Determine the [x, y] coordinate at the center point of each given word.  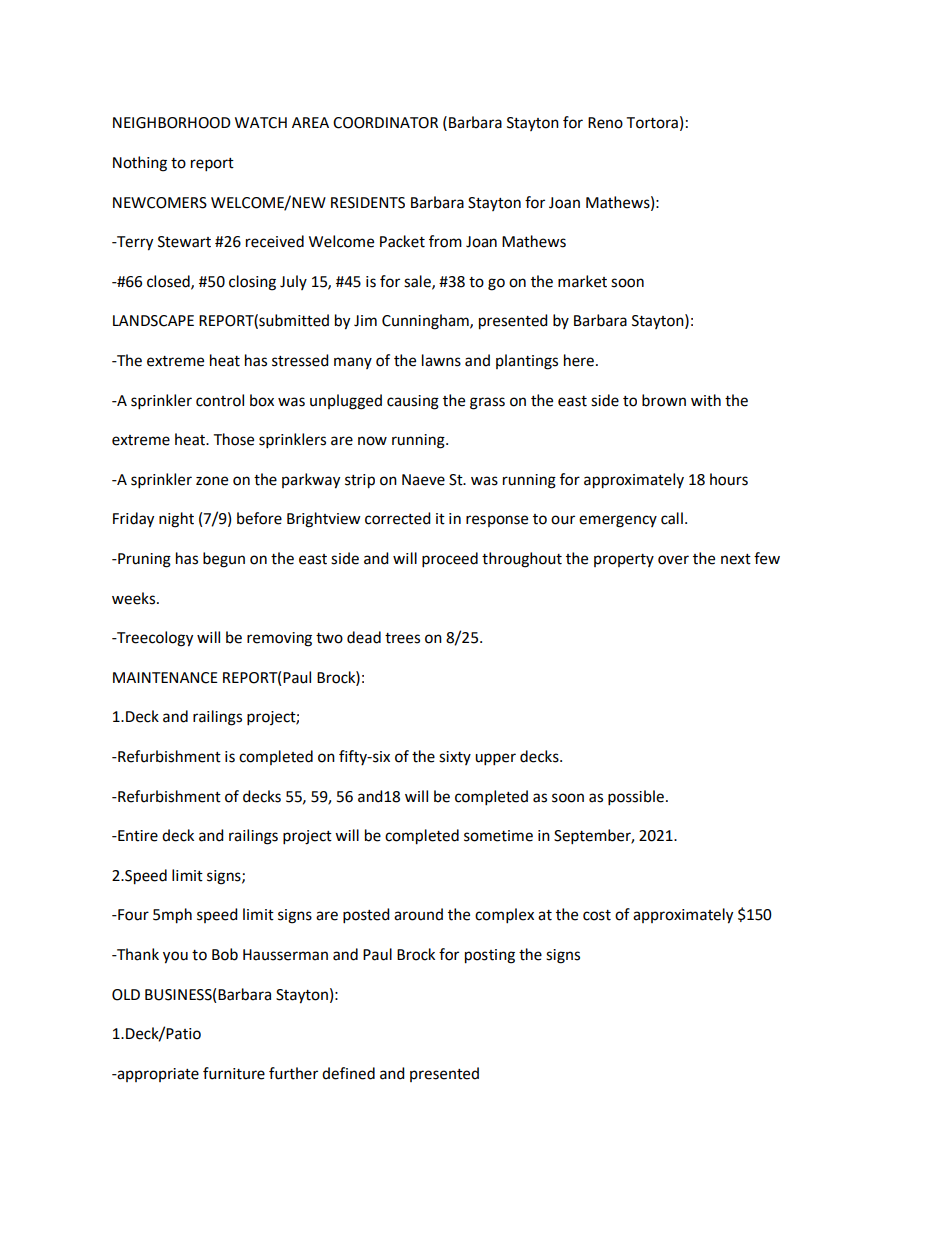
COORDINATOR [385, 123]
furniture [234, 1073]
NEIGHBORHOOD [172, 123]
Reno [605, 123]
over [673, 560]
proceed [450, 560]
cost [597, 915]
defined [348, 1073]
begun [224, 560]
